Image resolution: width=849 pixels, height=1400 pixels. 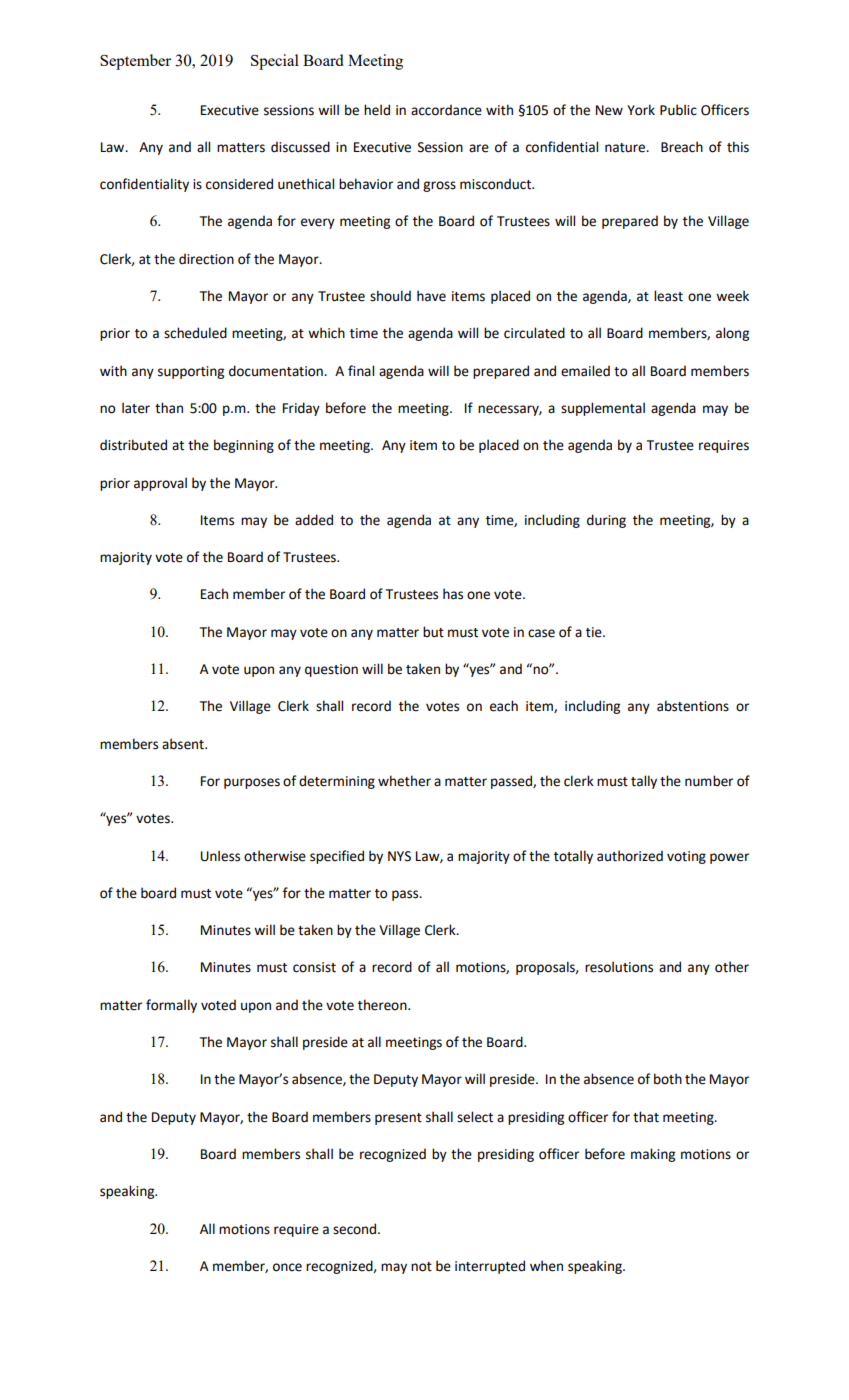 I want to click on once, so click(x=287, y=1267).
